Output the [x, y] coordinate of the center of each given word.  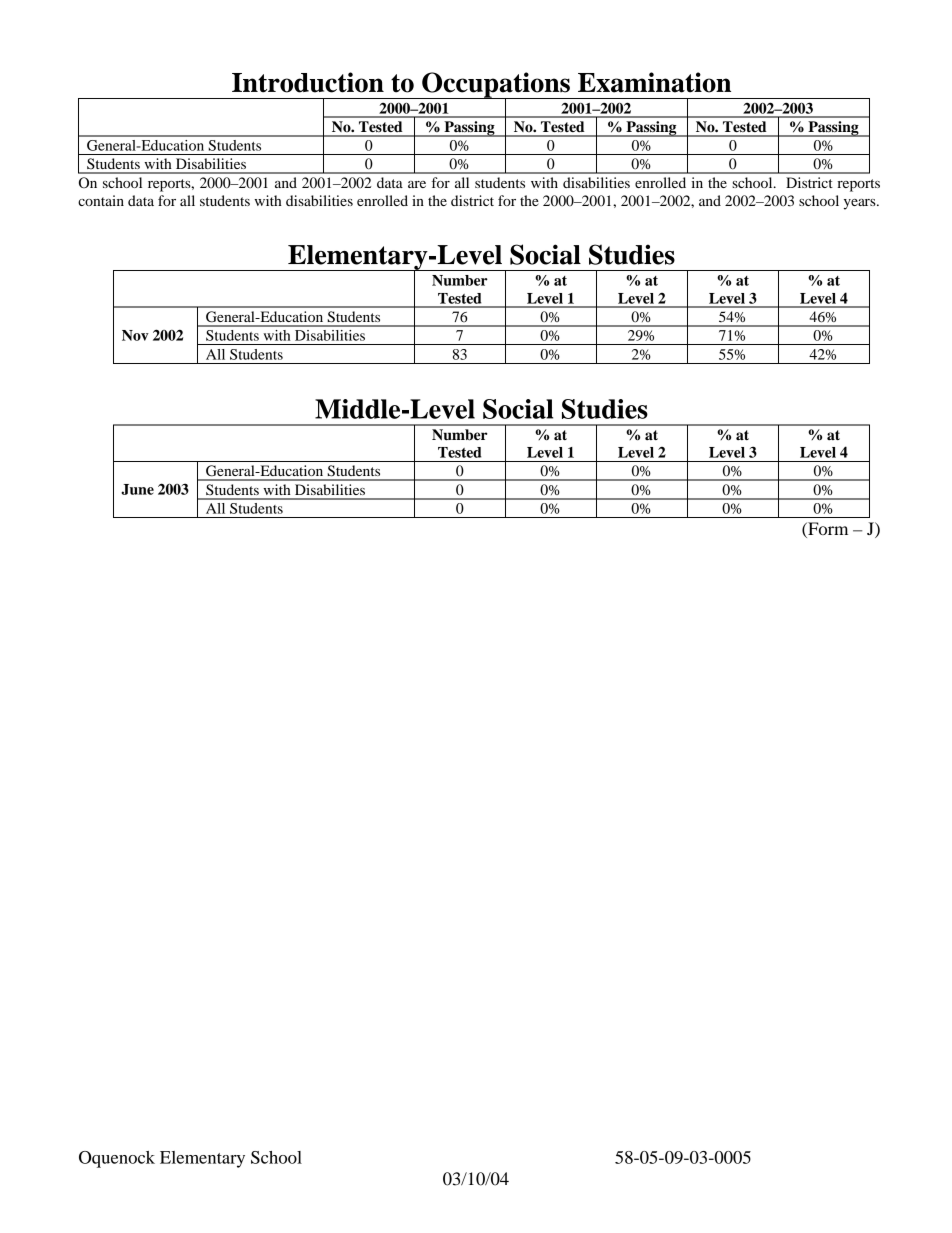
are [417, 184]
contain [101, 200]
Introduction [308, 82]
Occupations [496, 86]
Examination [654, 82]
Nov [135, 335]
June [137, 489]
